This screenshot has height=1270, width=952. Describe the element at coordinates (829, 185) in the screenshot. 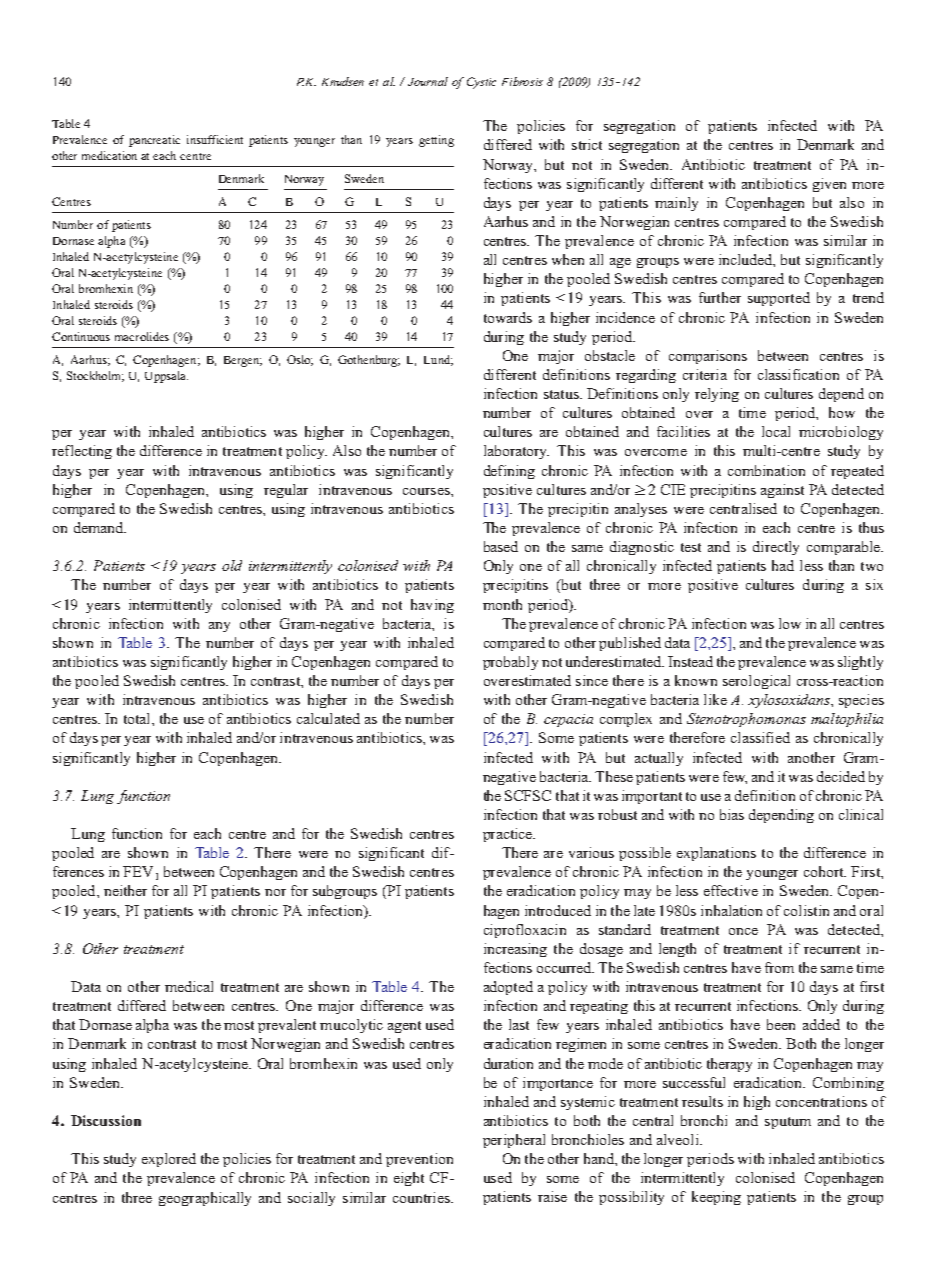

I see `given` at that location.
